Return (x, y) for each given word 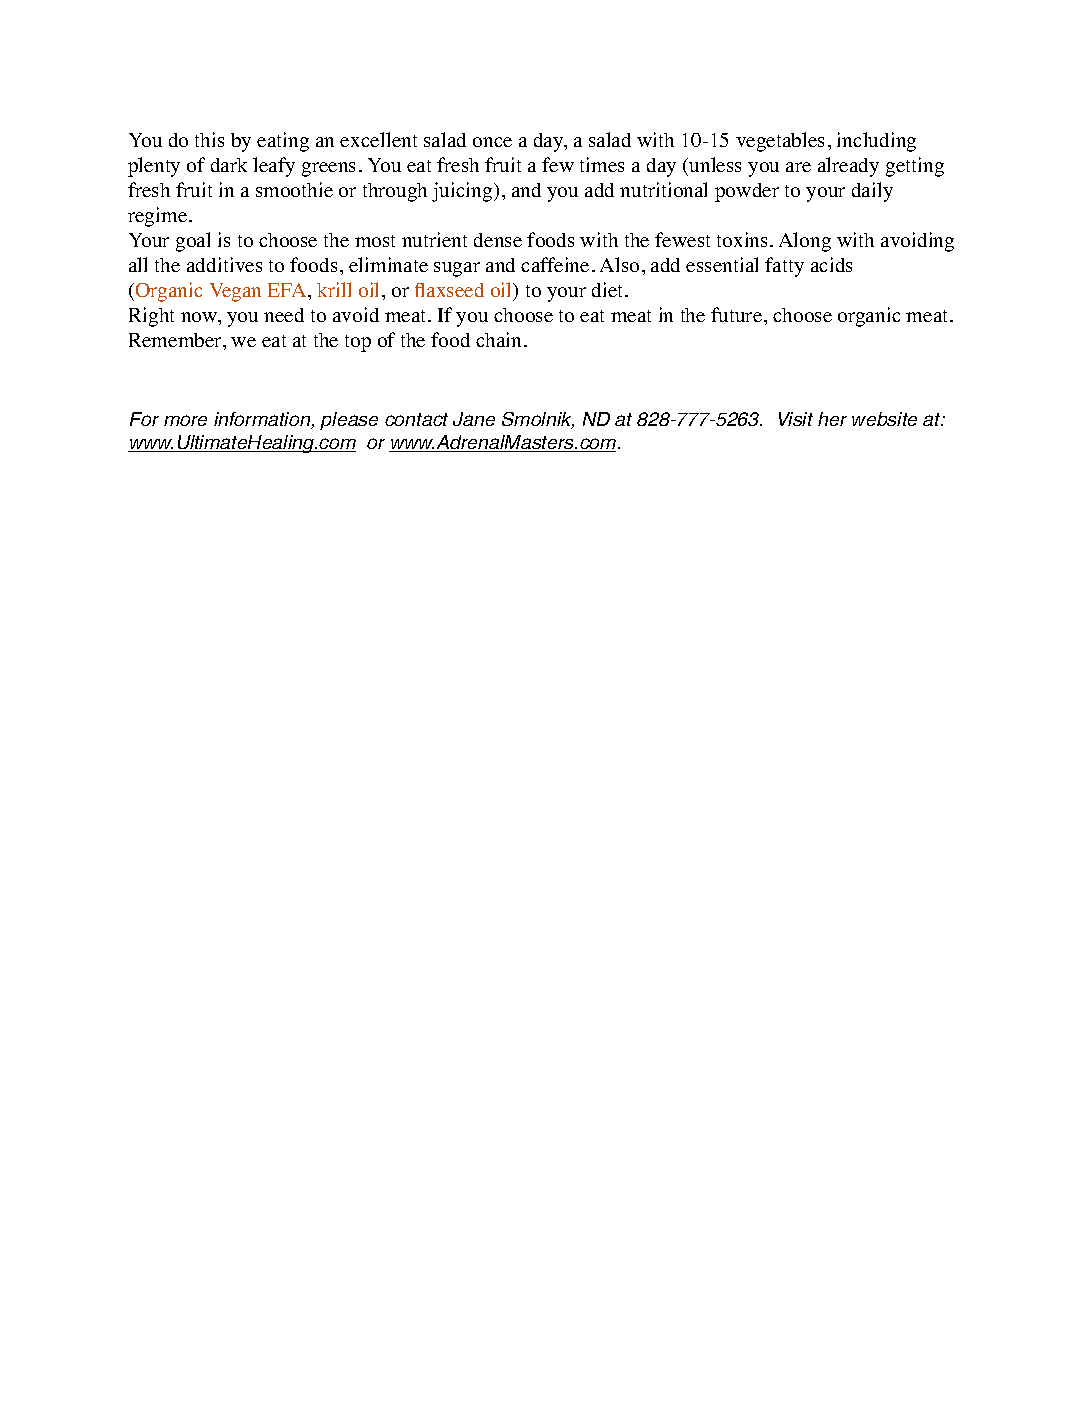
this (209, 139)
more (185, 420)
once (492, 142)
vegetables (780, 142)
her (832, 419)
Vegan (235, 292)
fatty (784, 267)
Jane (474, 419)
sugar (457, 269)
